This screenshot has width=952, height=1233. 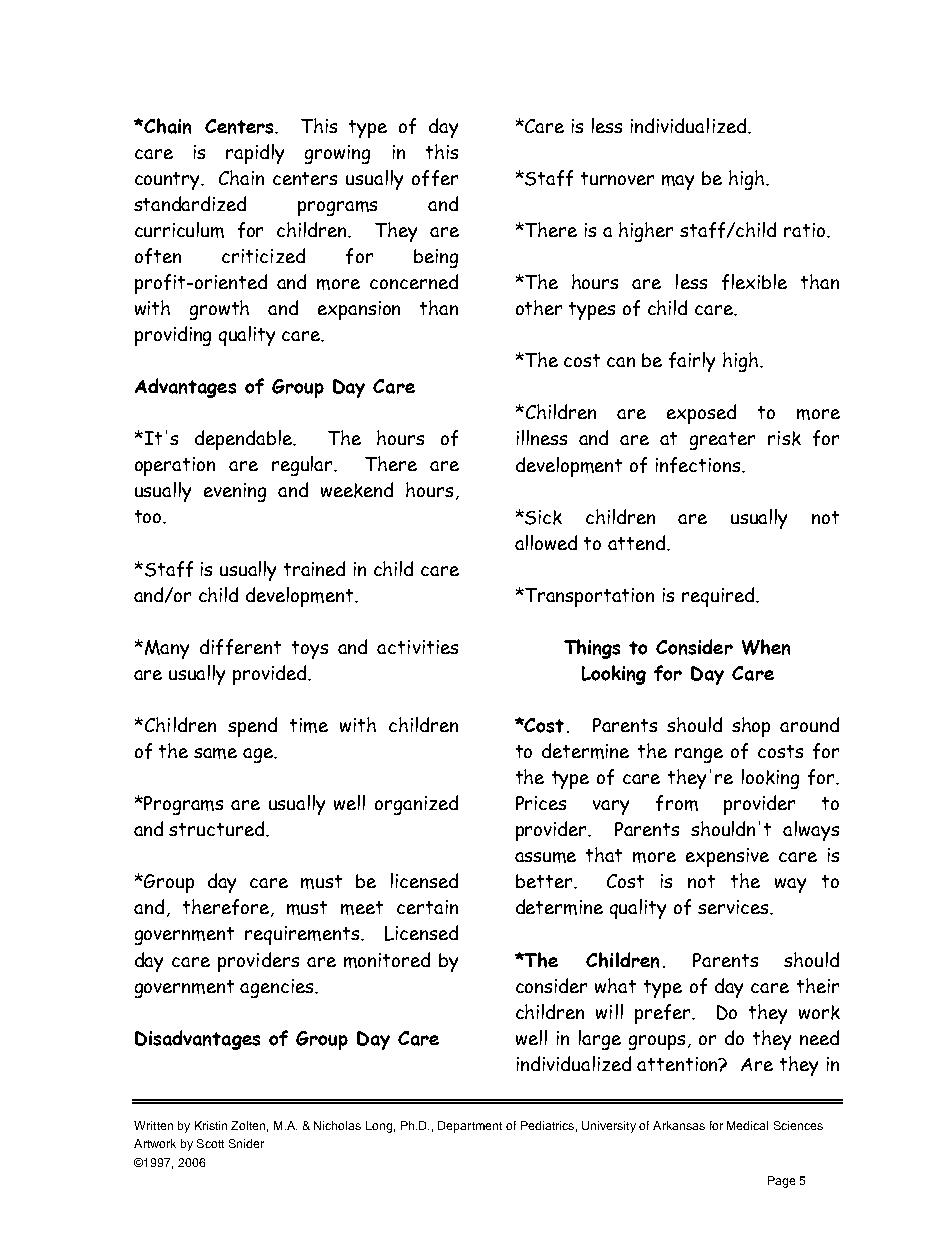 What do you see at coordinates (210, 1143) in the screenshot?
I see `Scott` at bounding box center [210, 1143].
